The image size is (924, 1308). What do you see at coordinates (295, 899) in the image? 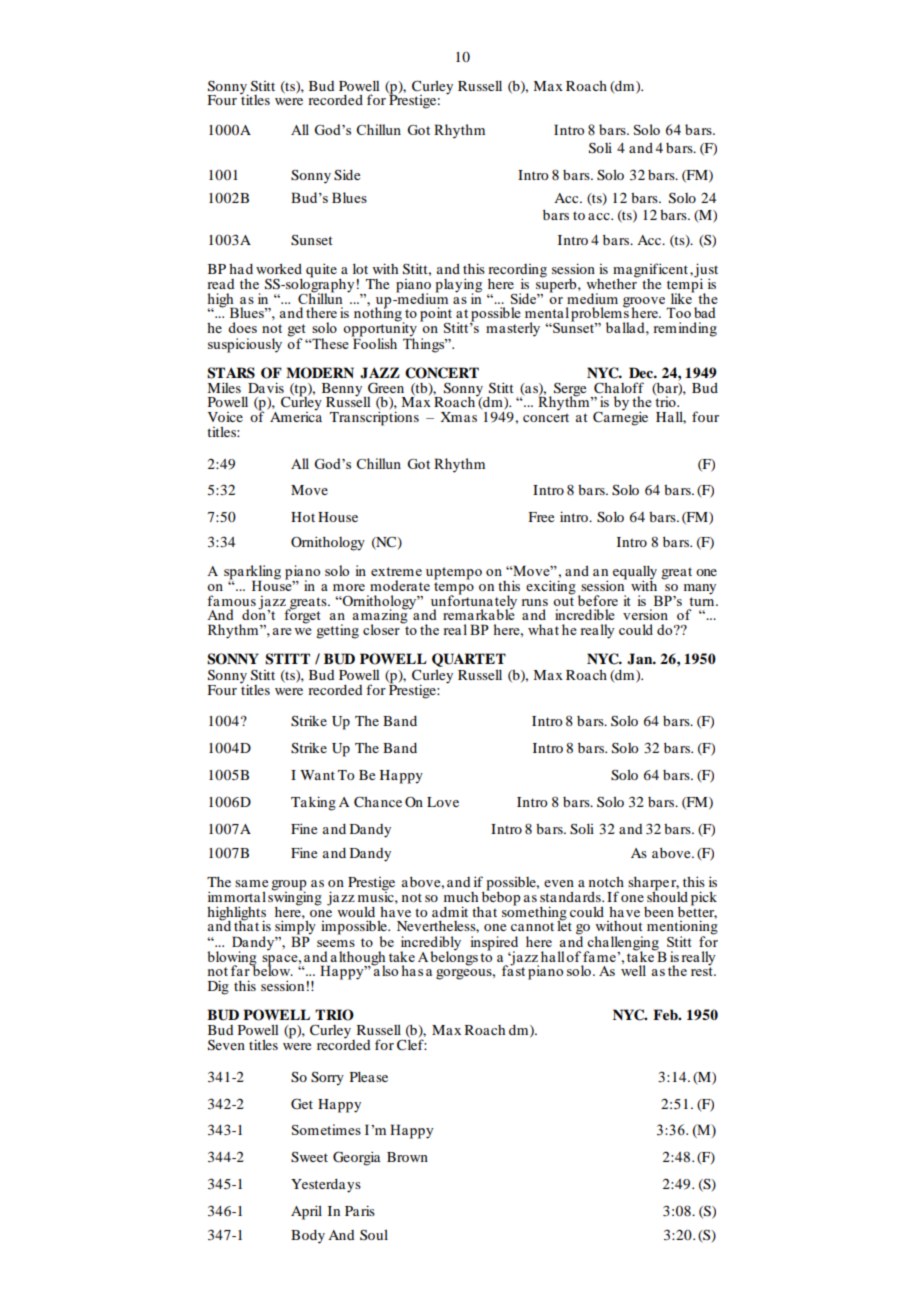
I see `swinging` at bounding box center [295, 899].
